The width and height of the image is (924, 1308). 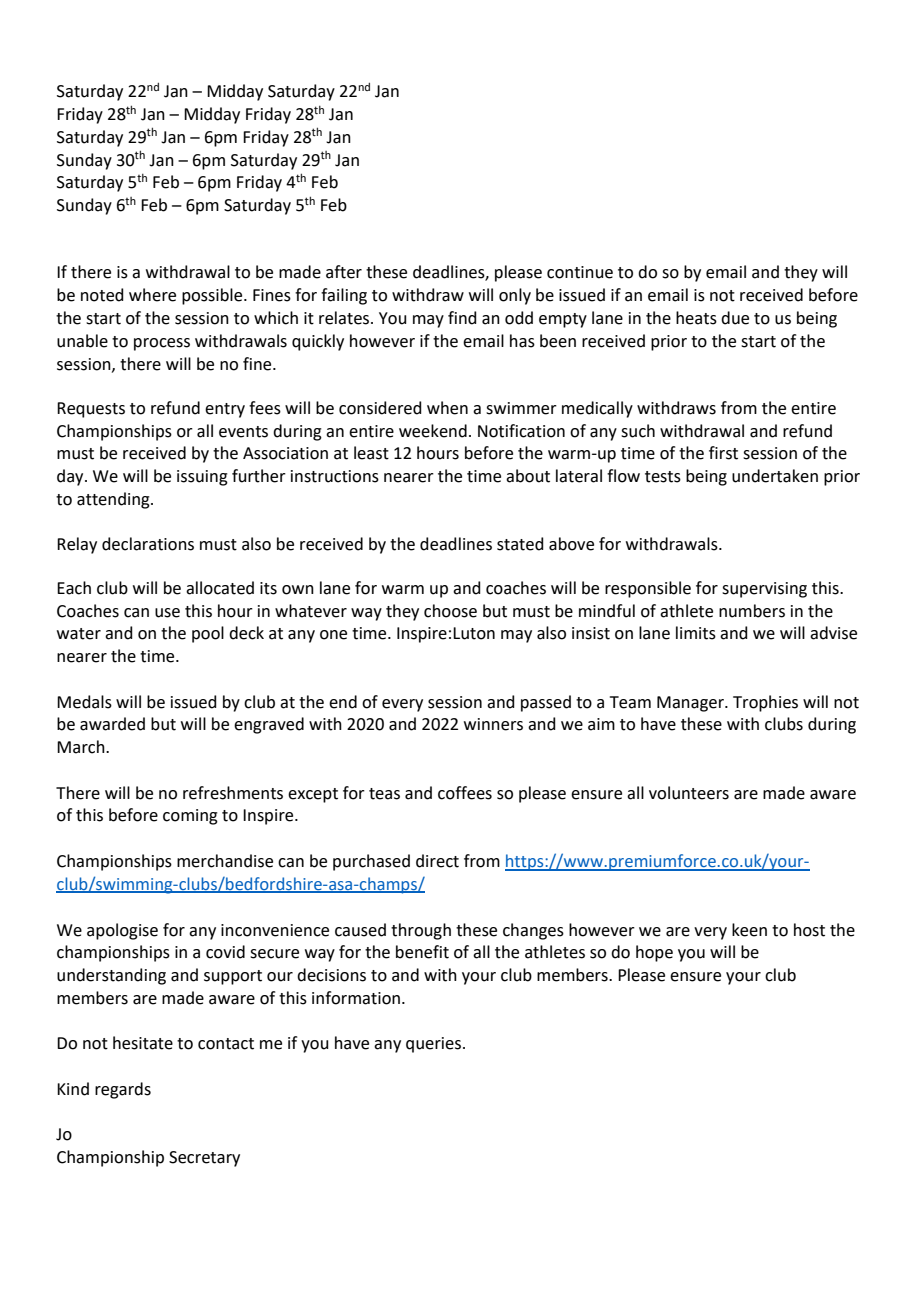 What do you see at coordinates (689, 793) in the image?
I see `volunteers` at bounding box center [689, 793].
